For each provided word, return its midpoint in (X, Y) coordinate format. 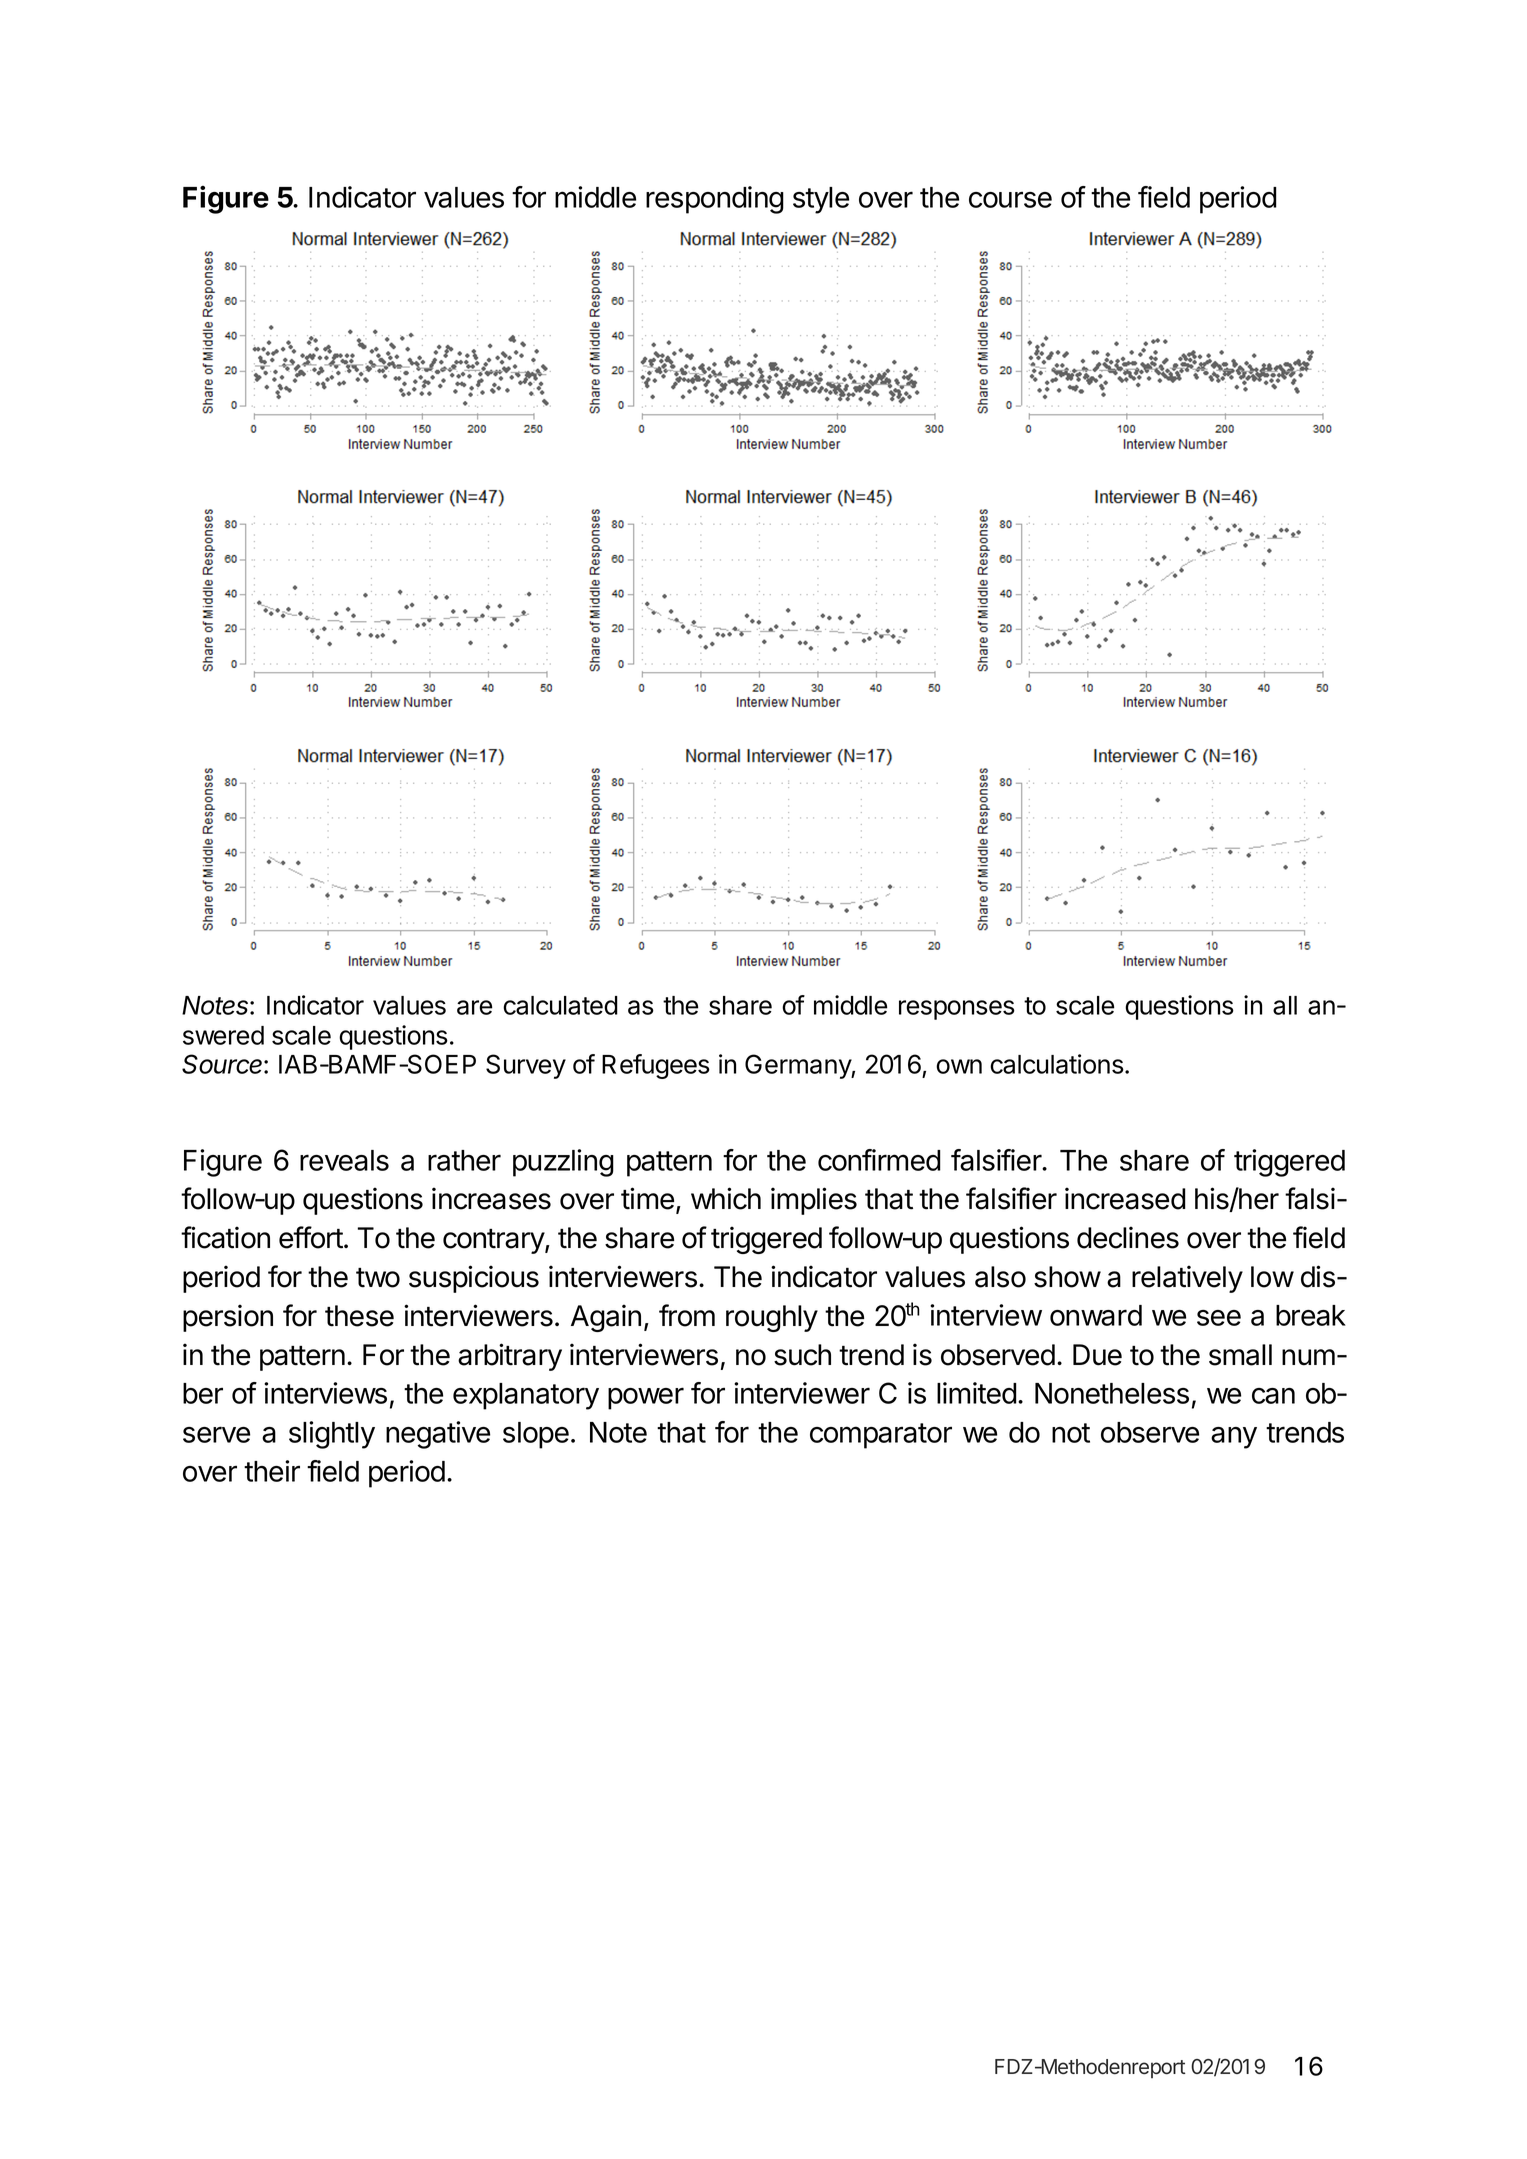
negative (438, 1435)
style (821, 200)
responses (957, 1010)
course (1010, 200)
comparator (881, 1436)
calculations (1057, 1064)
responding (715, 200)
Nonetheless (1112, 1393)
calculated (560, 1005)
